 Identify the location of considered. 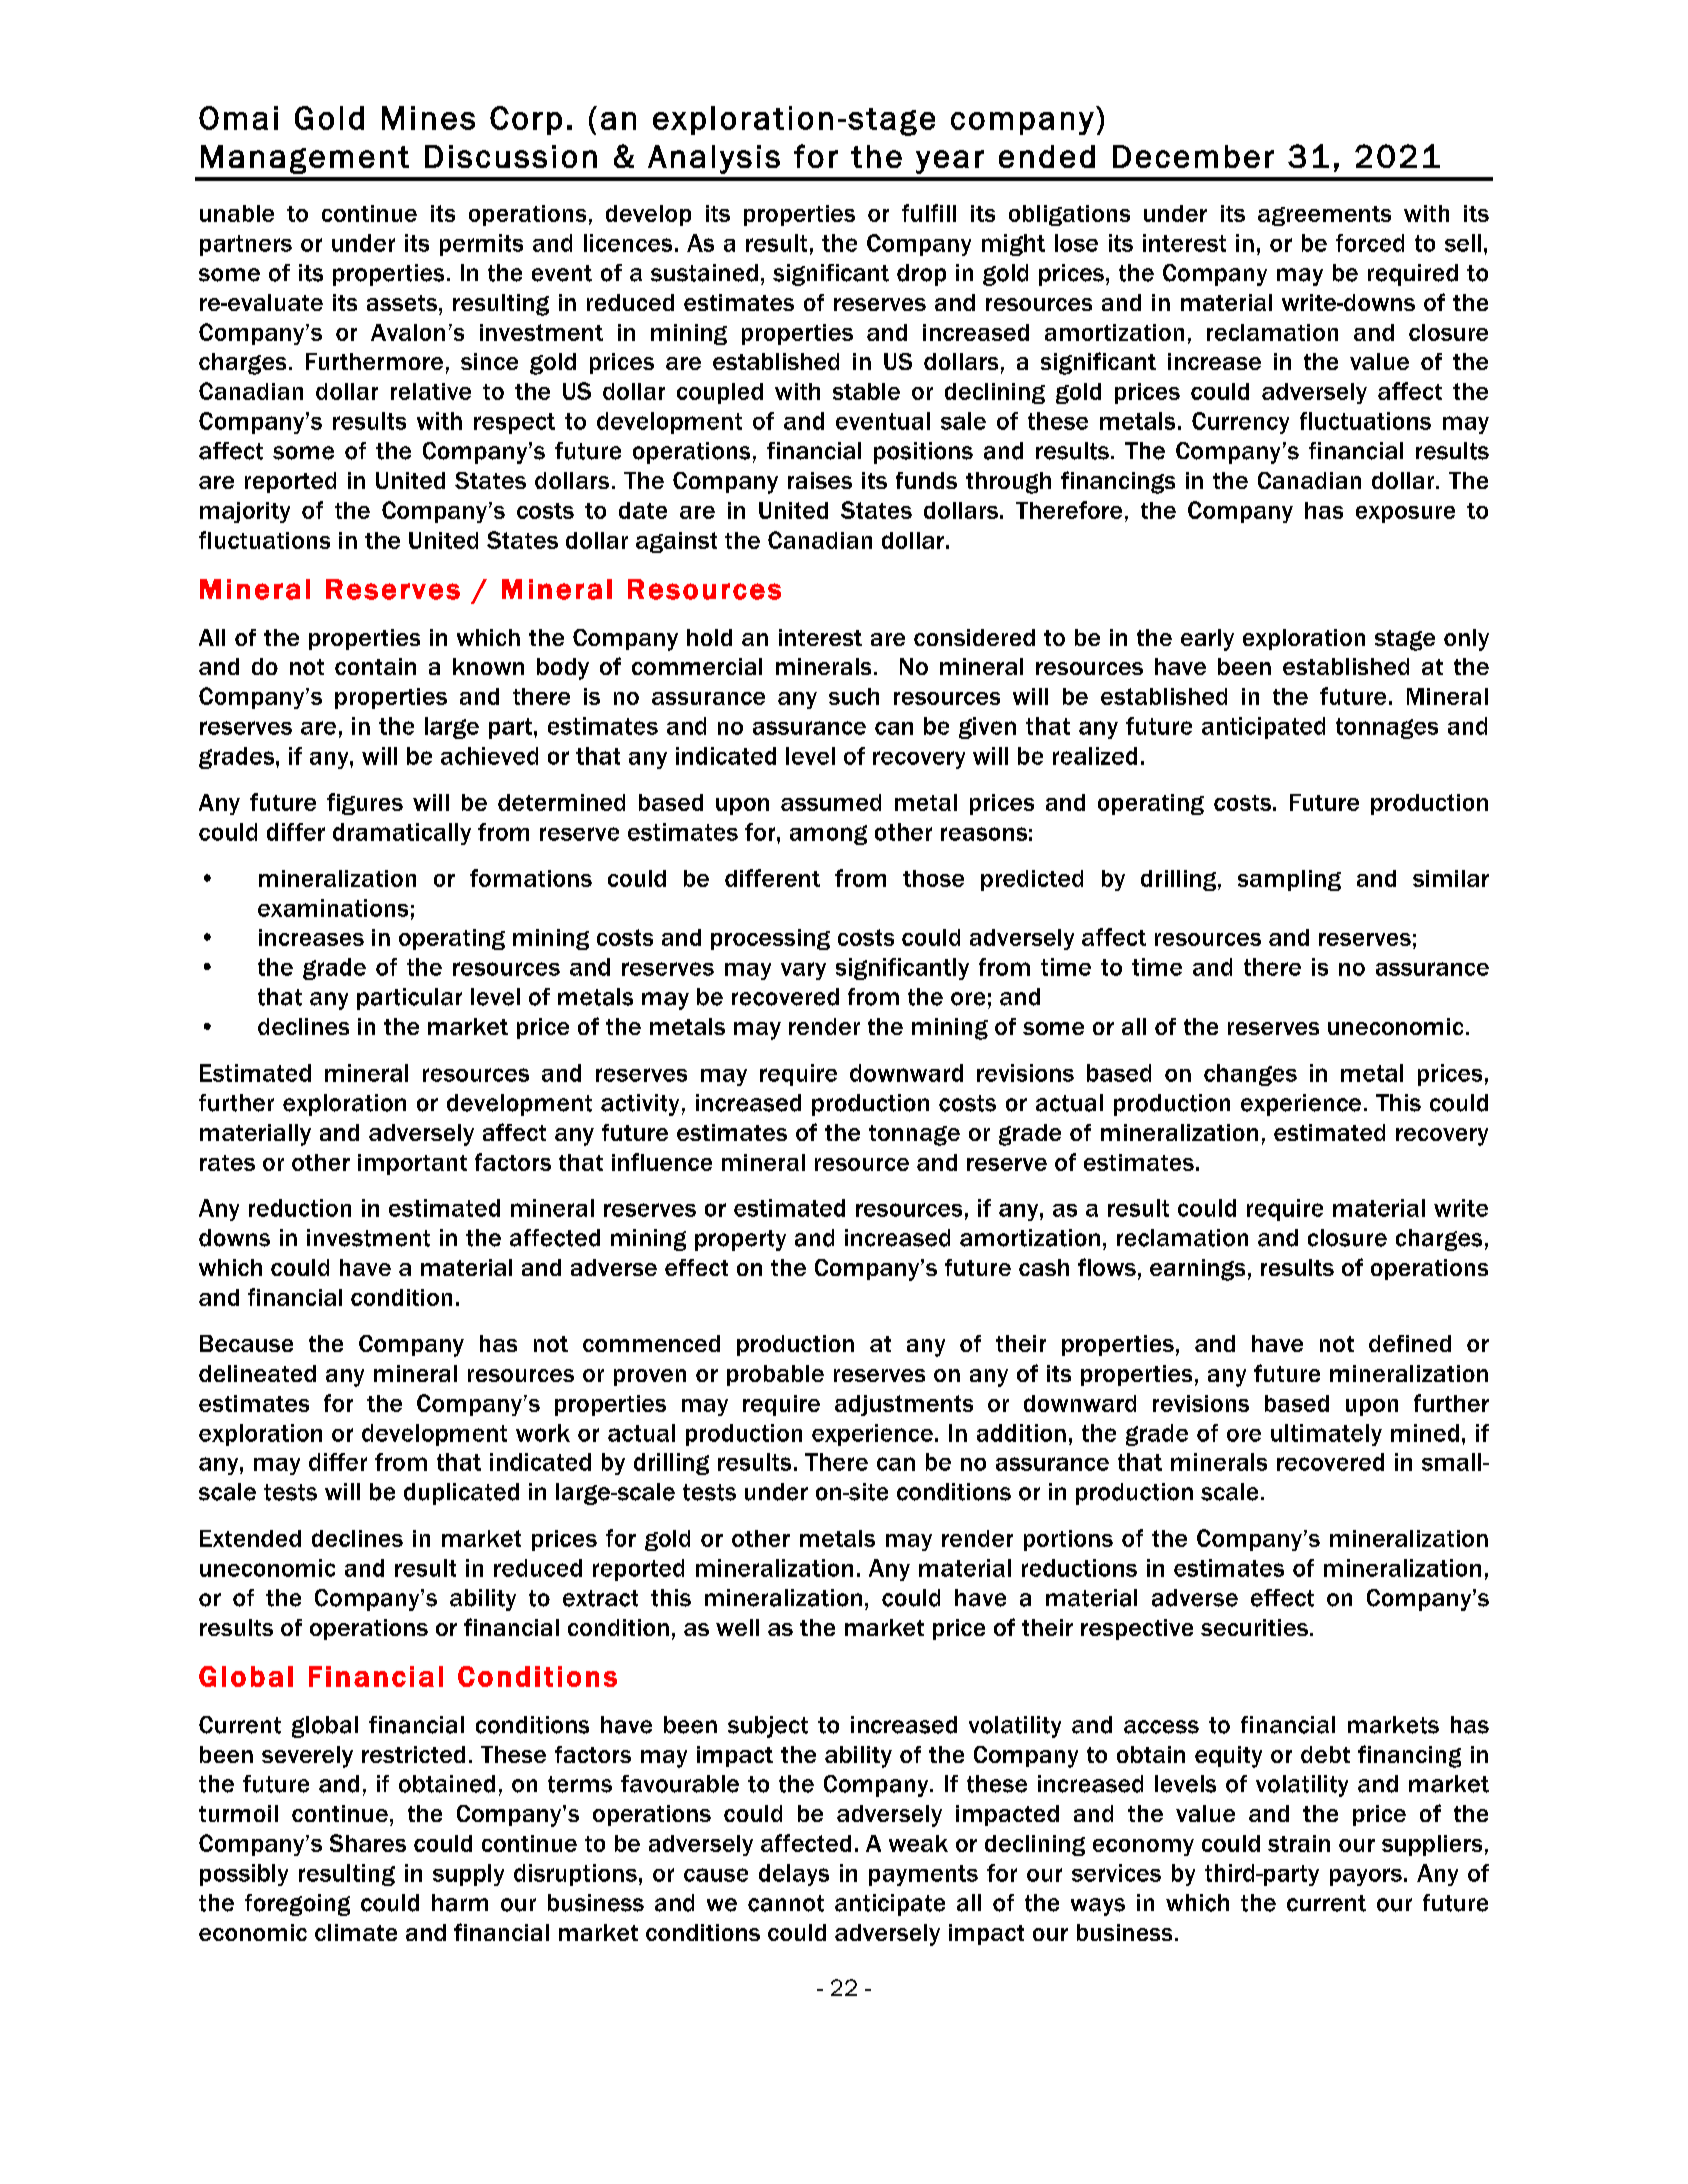
(974, 637).
